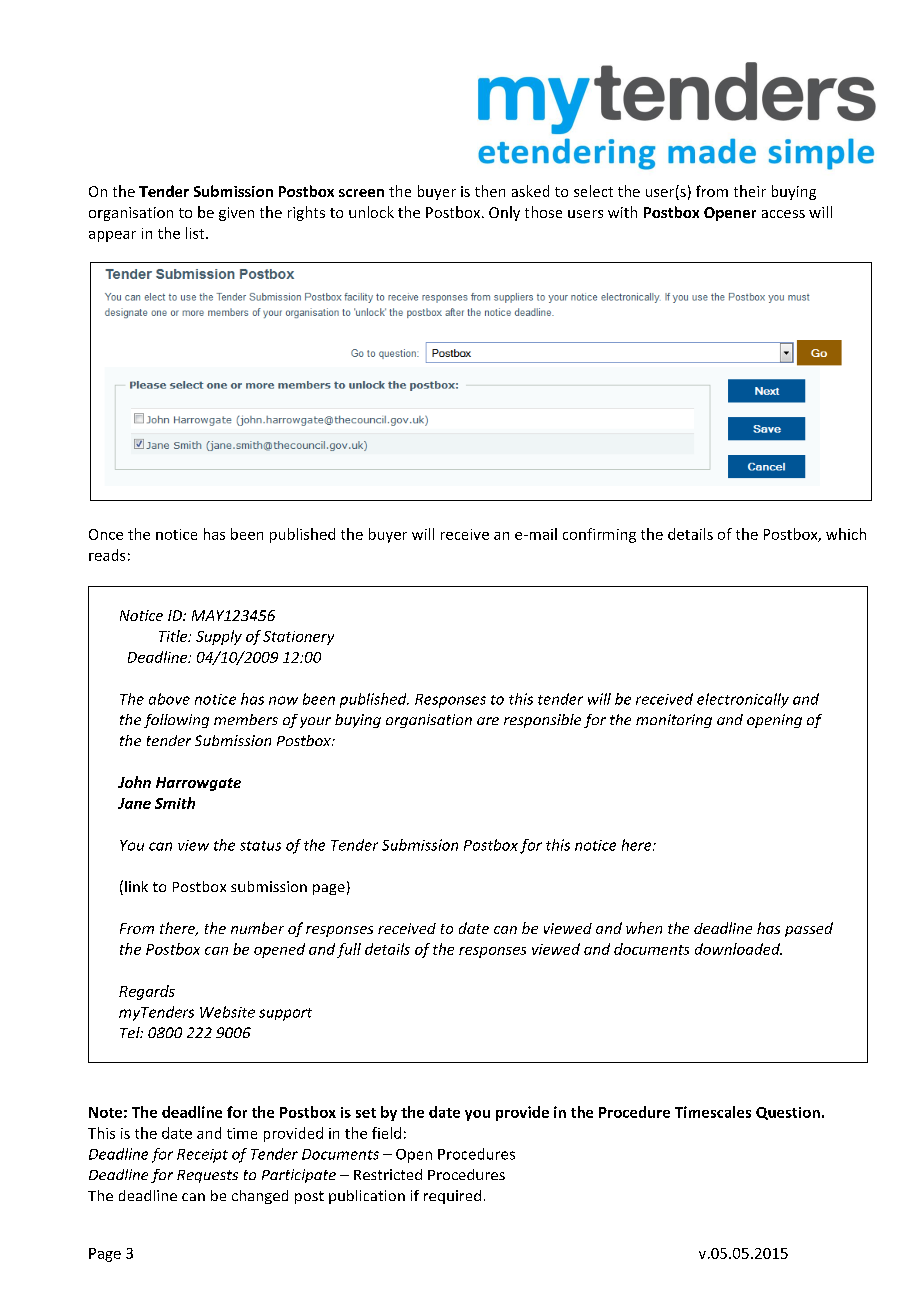  What do you see at coordinates (809, 929) in the image?
I see `passed` at bounding box center [809, 929].
